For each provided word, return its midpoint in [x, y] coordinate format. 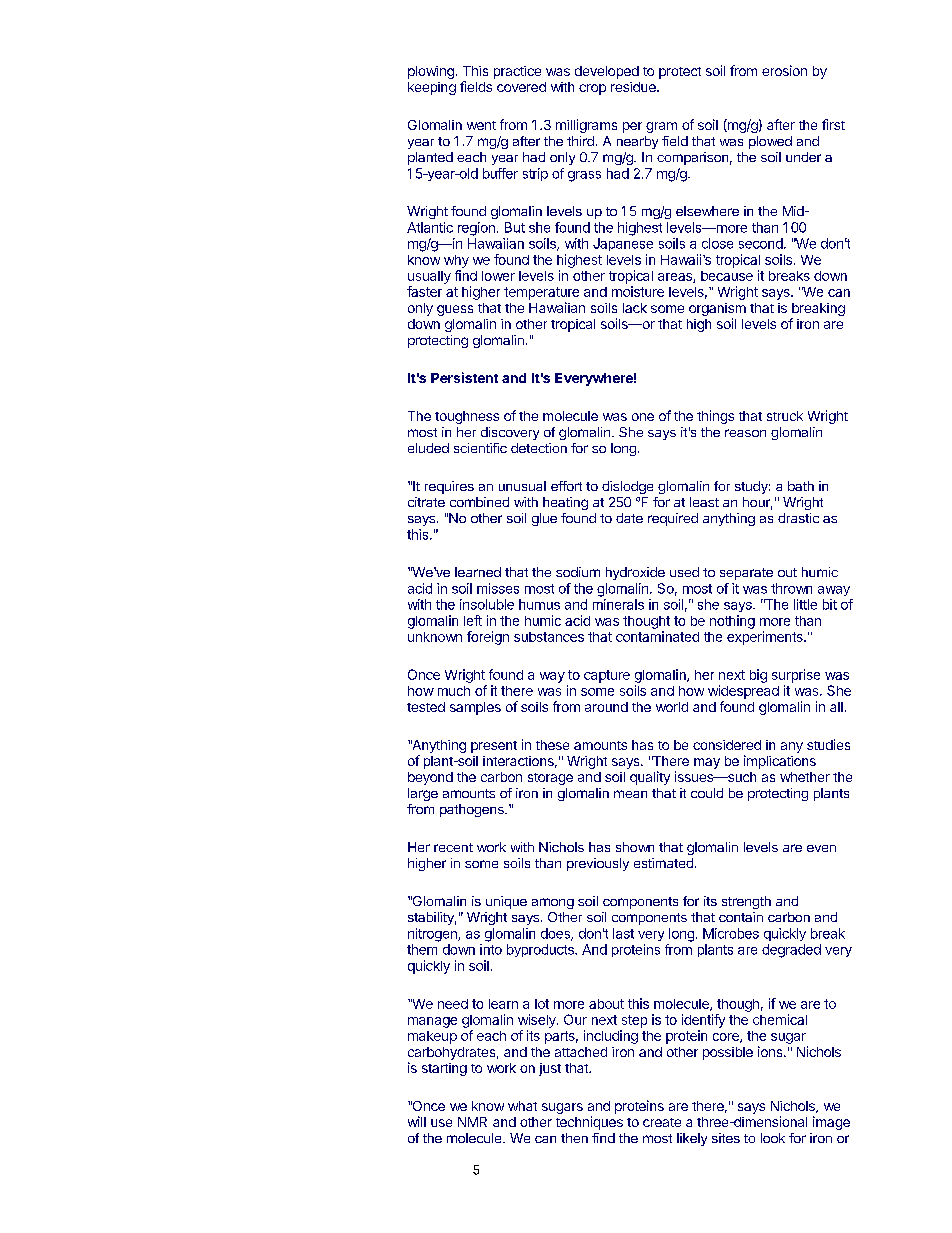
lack [635, 308]
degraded [791, 951]
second [761, 243]
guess [455, 310]
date [629, 518]
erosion [784, 70]
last [623, 933]
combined [479, 502]
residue [634, 87]
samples [475, 708]
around [606, 707]
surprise [796, 676]
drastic [798, 518]
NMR [472, 1122]
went [481, 125]
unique [506, 902]
